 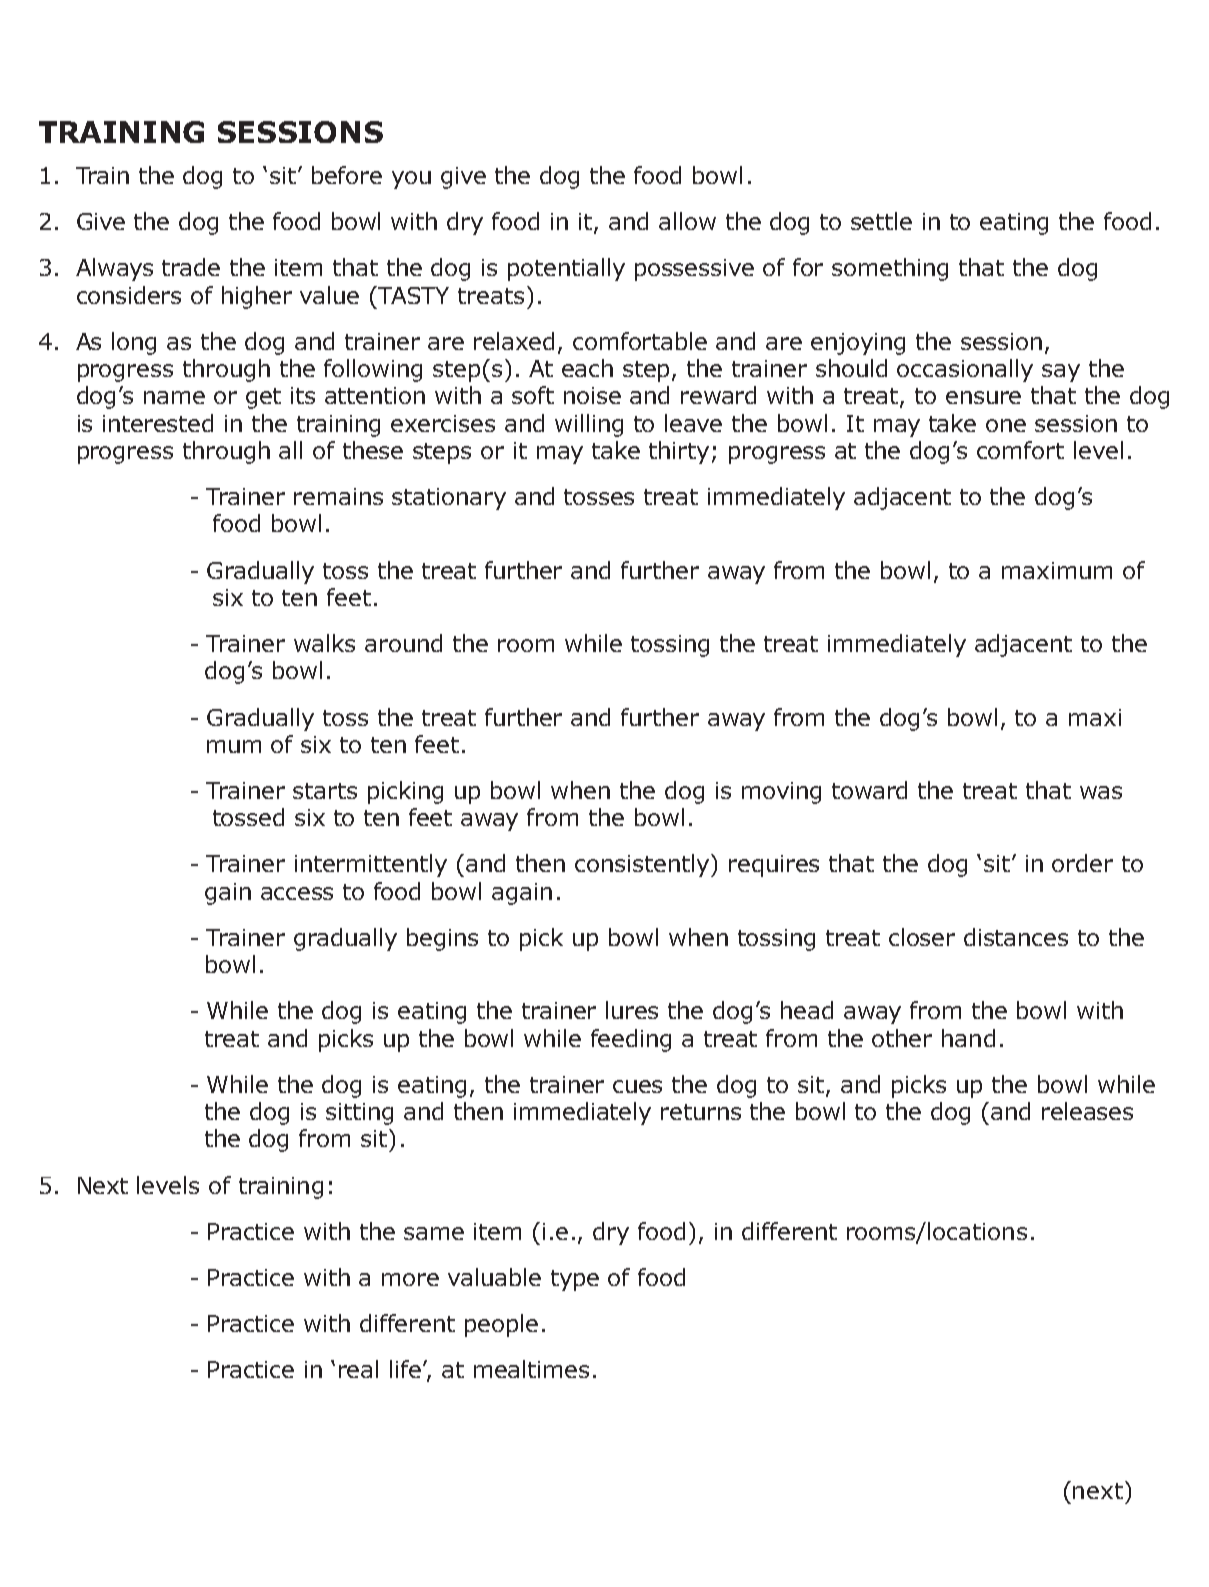 I want to click on sitting, so click(x=359, y=1114).
